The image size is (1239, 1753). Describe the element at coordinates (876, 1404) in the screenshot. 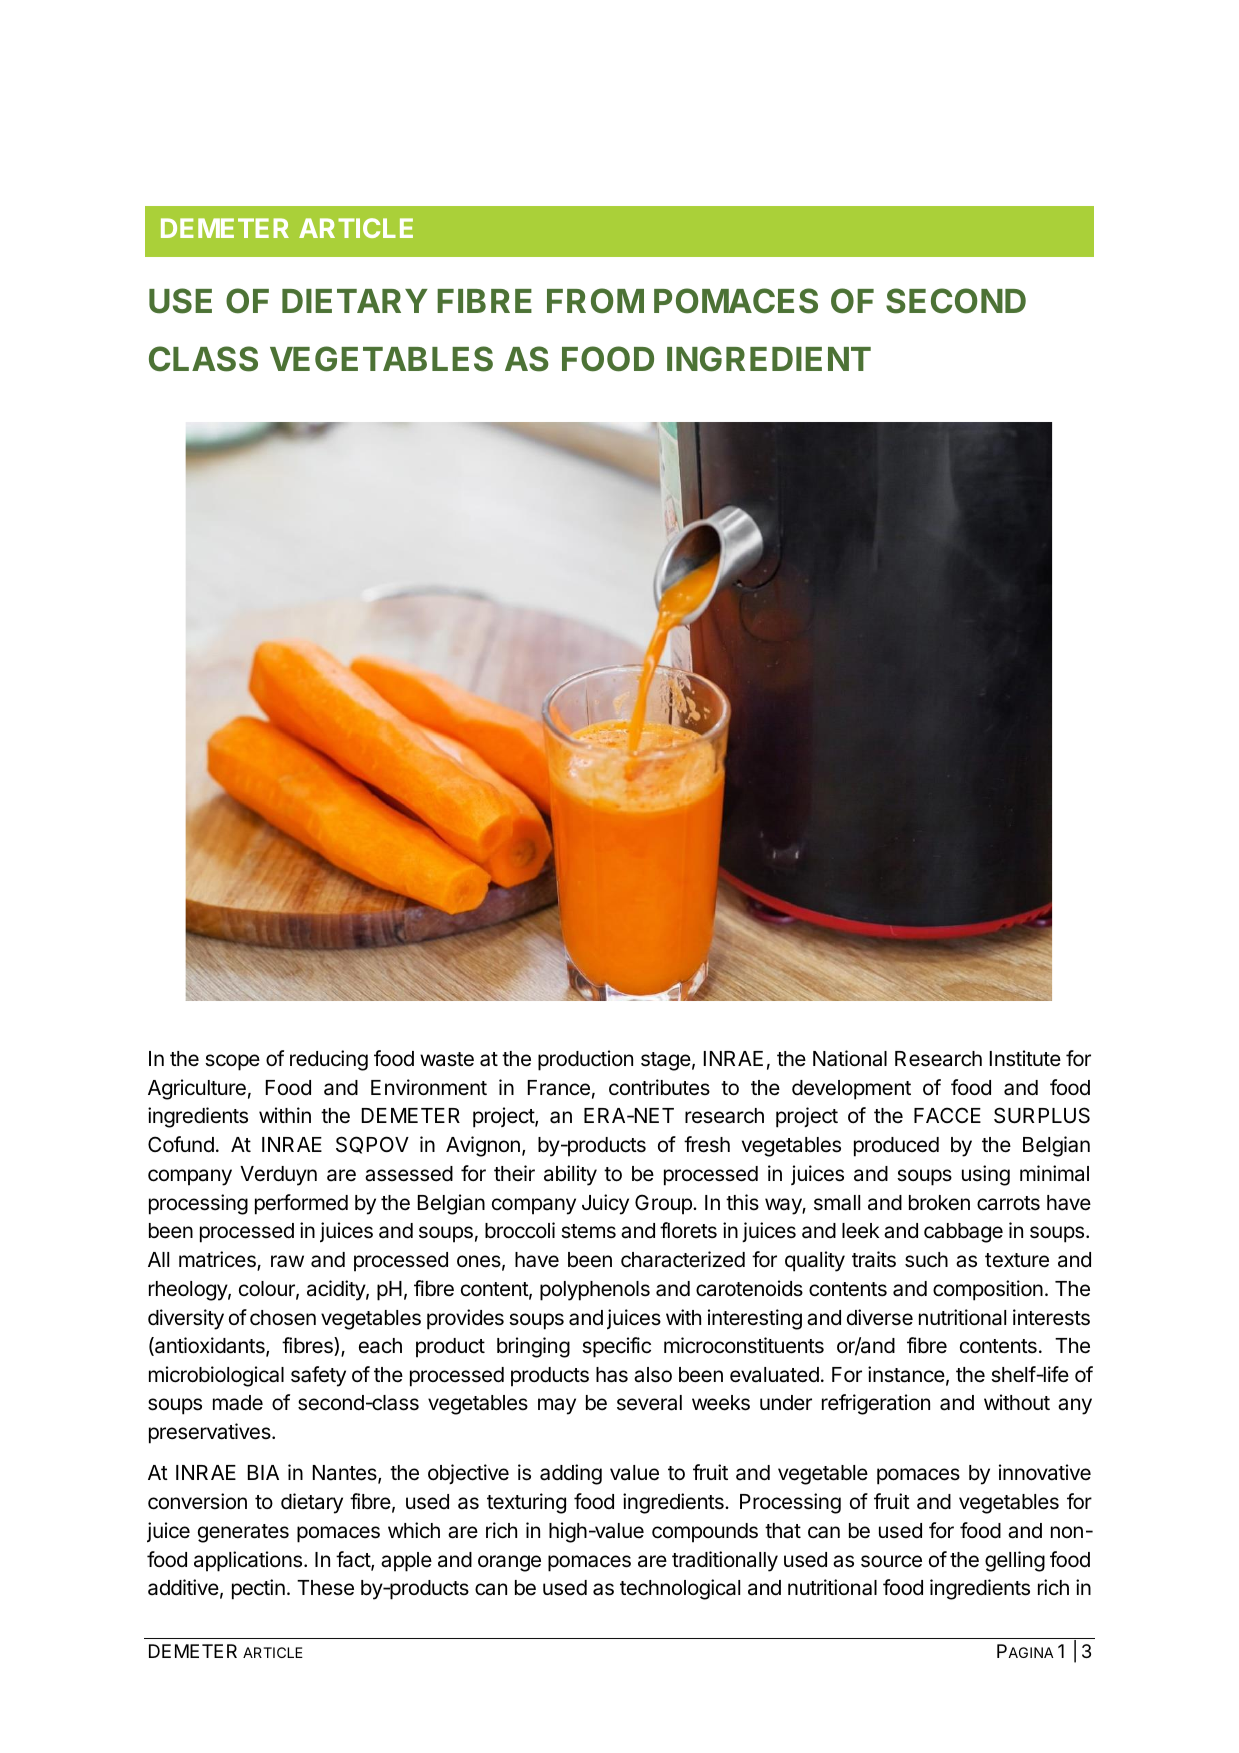

I see `refrigeration` at that location.
